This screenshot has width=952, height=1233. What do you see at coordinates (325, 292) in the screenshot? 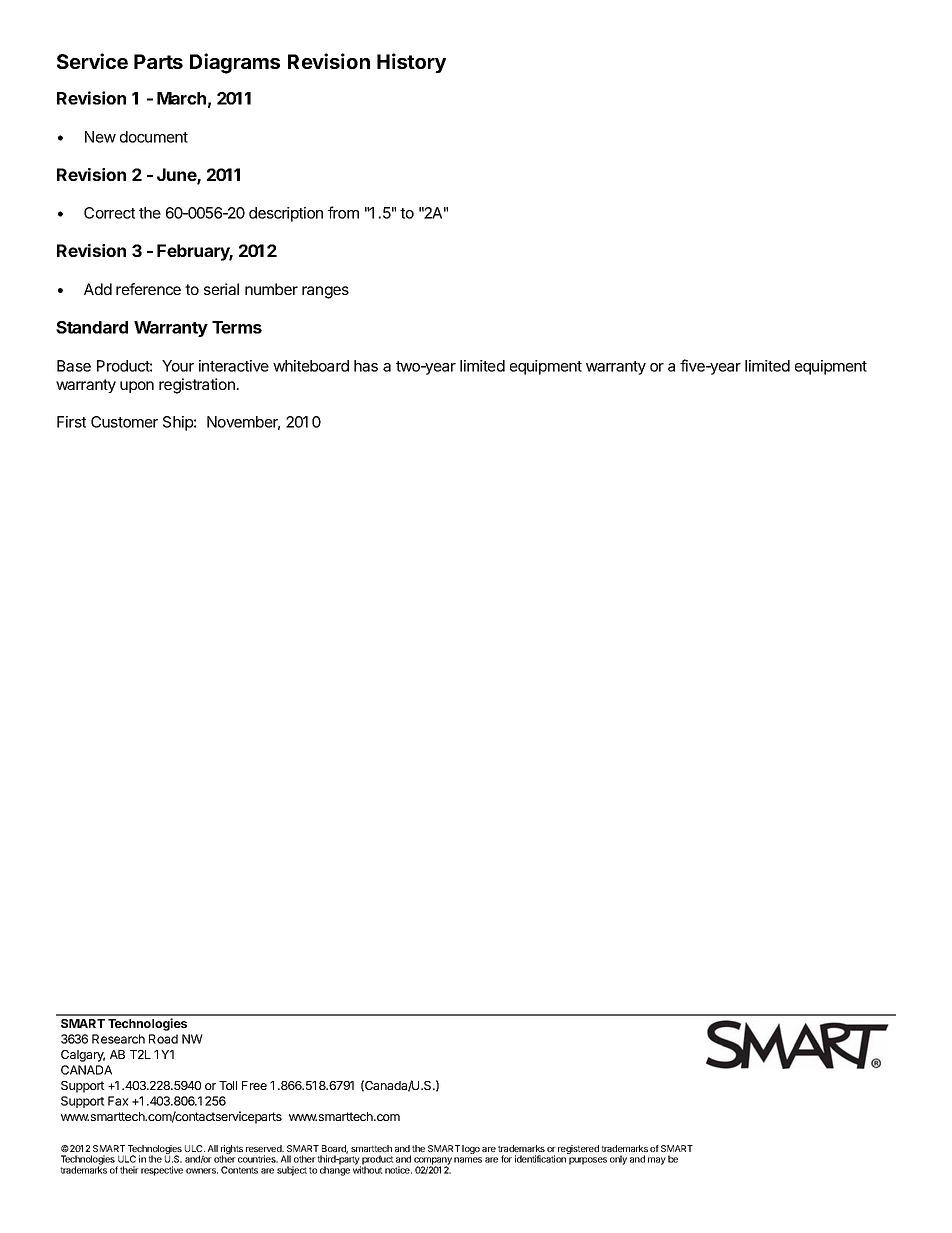
I see `ranges` at bounding box center [325, 292].
